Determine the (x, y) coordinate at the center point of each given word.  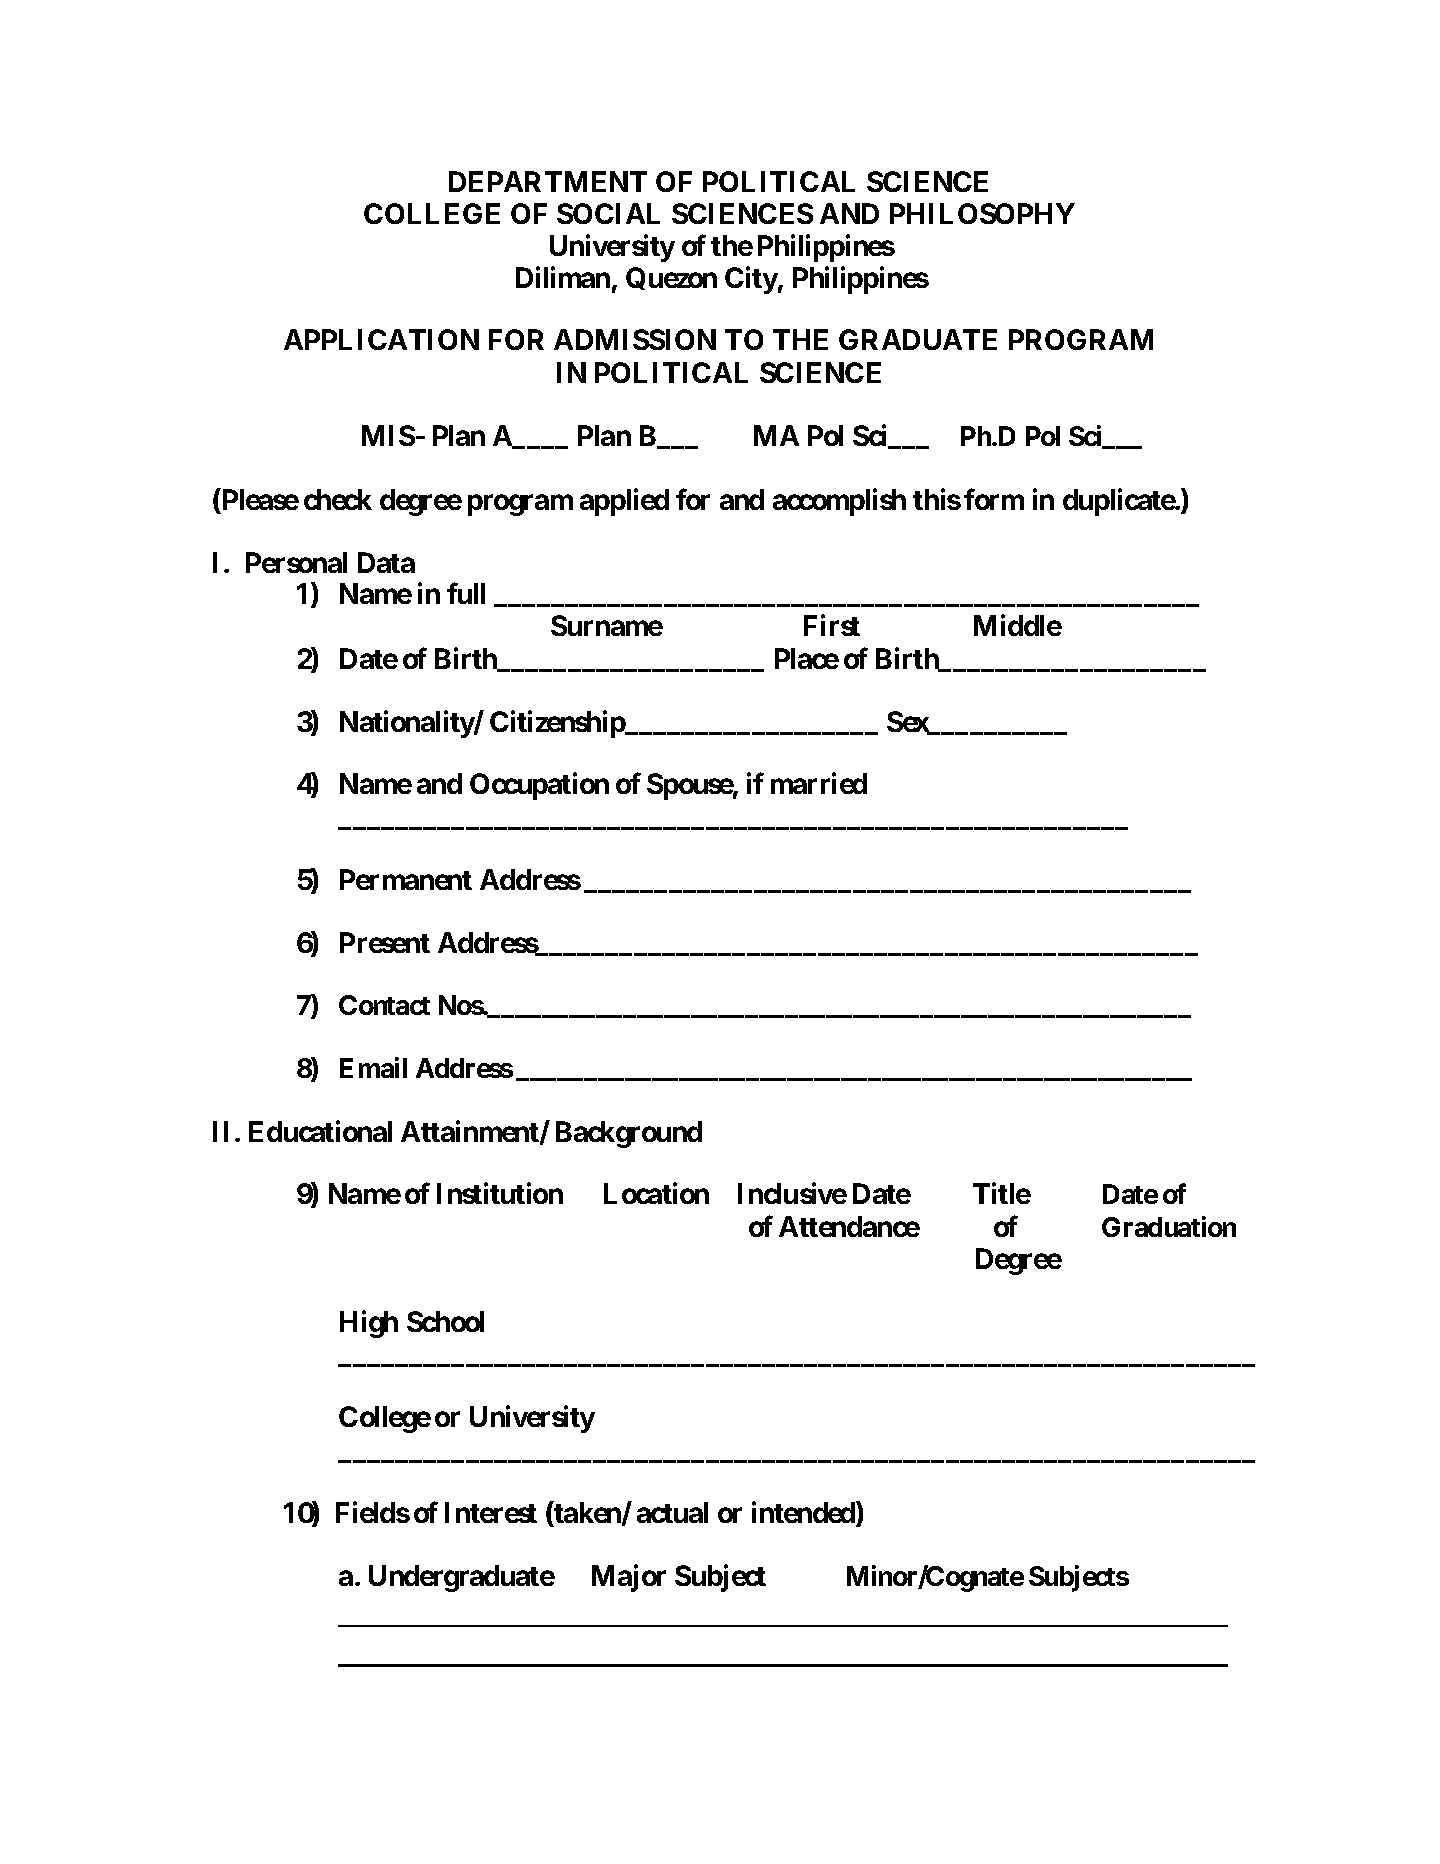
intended (804, 1513)
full (466, 593)
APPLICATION (381, 339)
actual (672, 1512)
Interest (491, 1512)
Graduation (1169, 1226)
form (994, 499)
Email (373, 1067)
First (832, 625)
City (751, 280)
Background (629, 1134)
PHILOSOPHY (982, 213)
